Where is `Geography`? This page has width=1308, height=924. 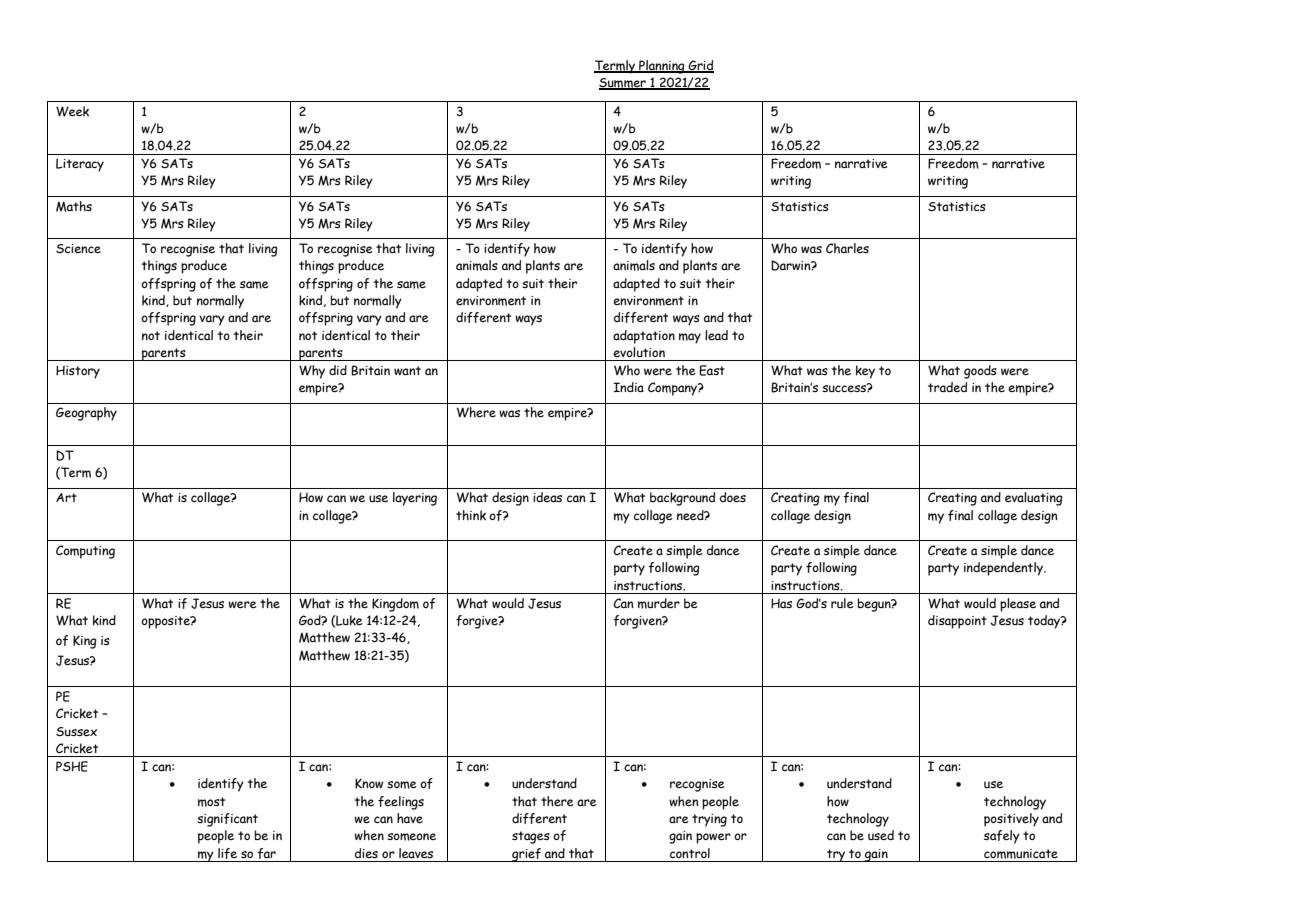
Geography is located at coordinates (86, 414).
